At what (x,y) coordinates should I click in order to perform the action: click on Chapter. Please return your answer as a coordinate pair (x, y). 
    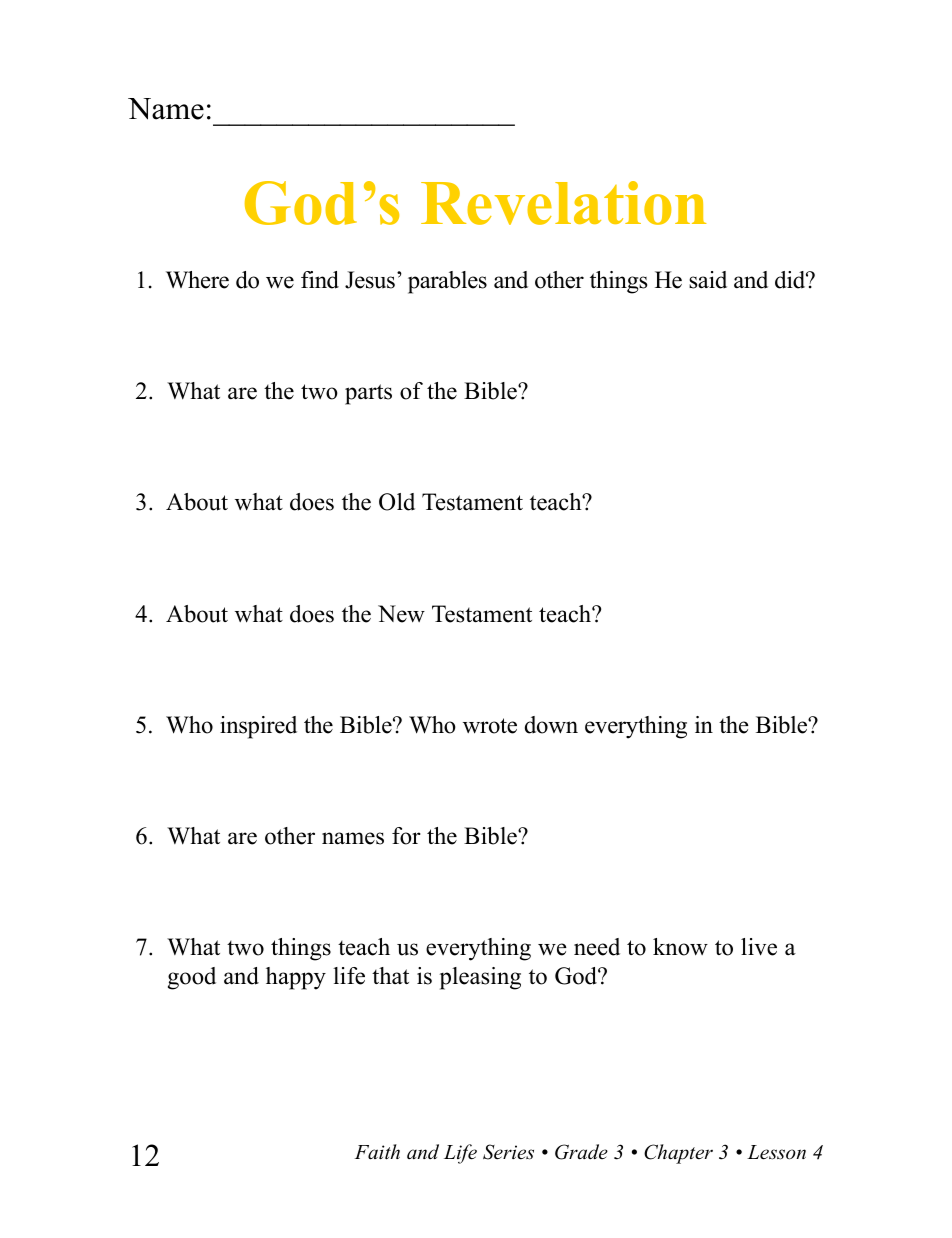
    Looking at the image, I should click on (678, 1154).
